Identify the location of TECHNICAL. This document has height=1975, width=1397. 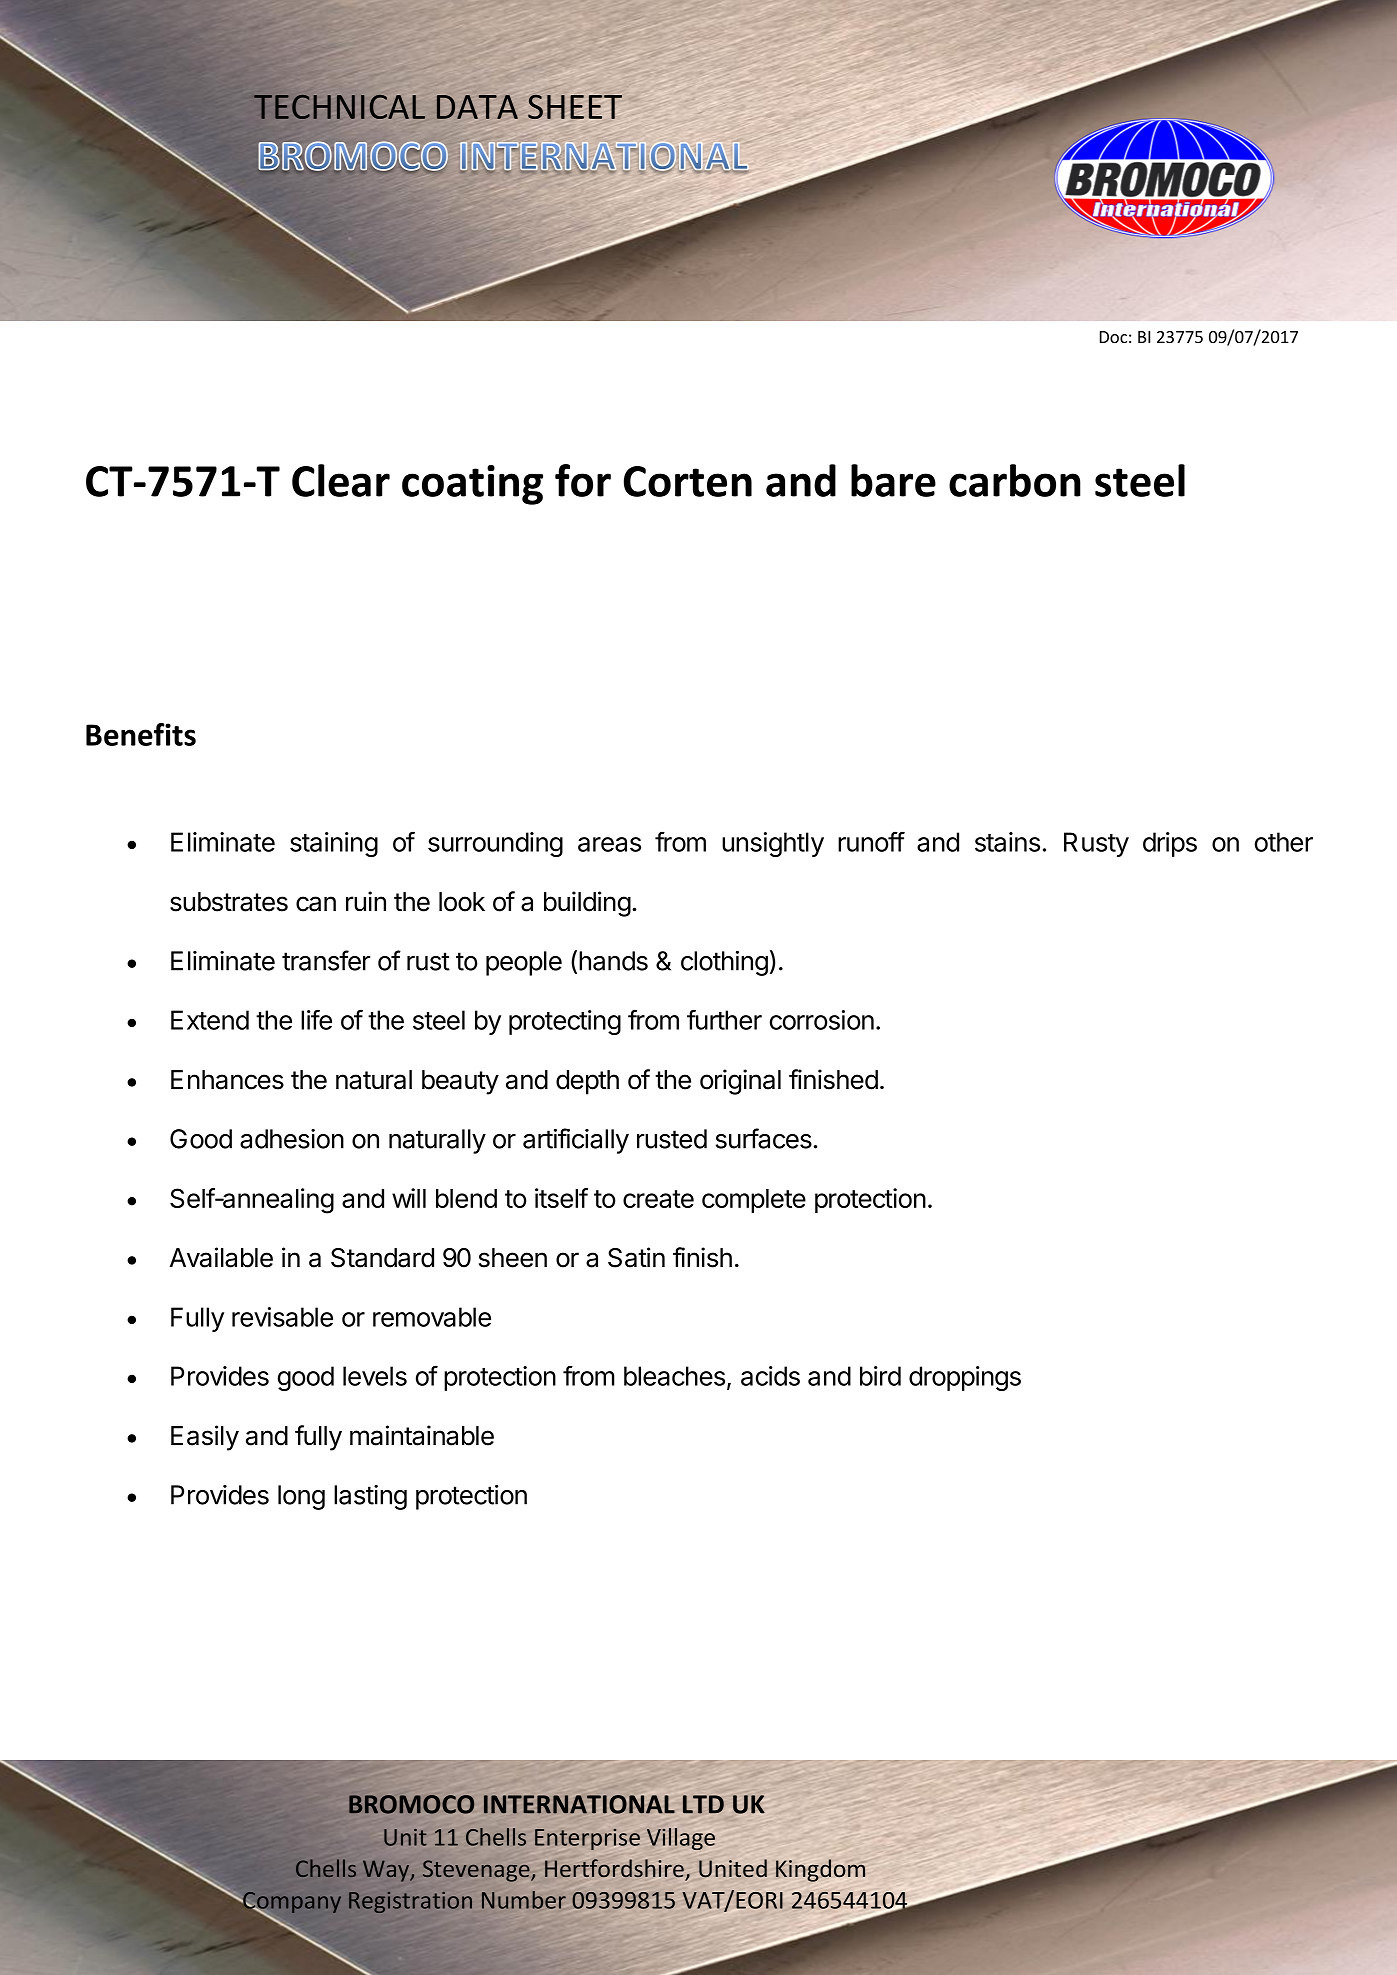
(339, 107).
